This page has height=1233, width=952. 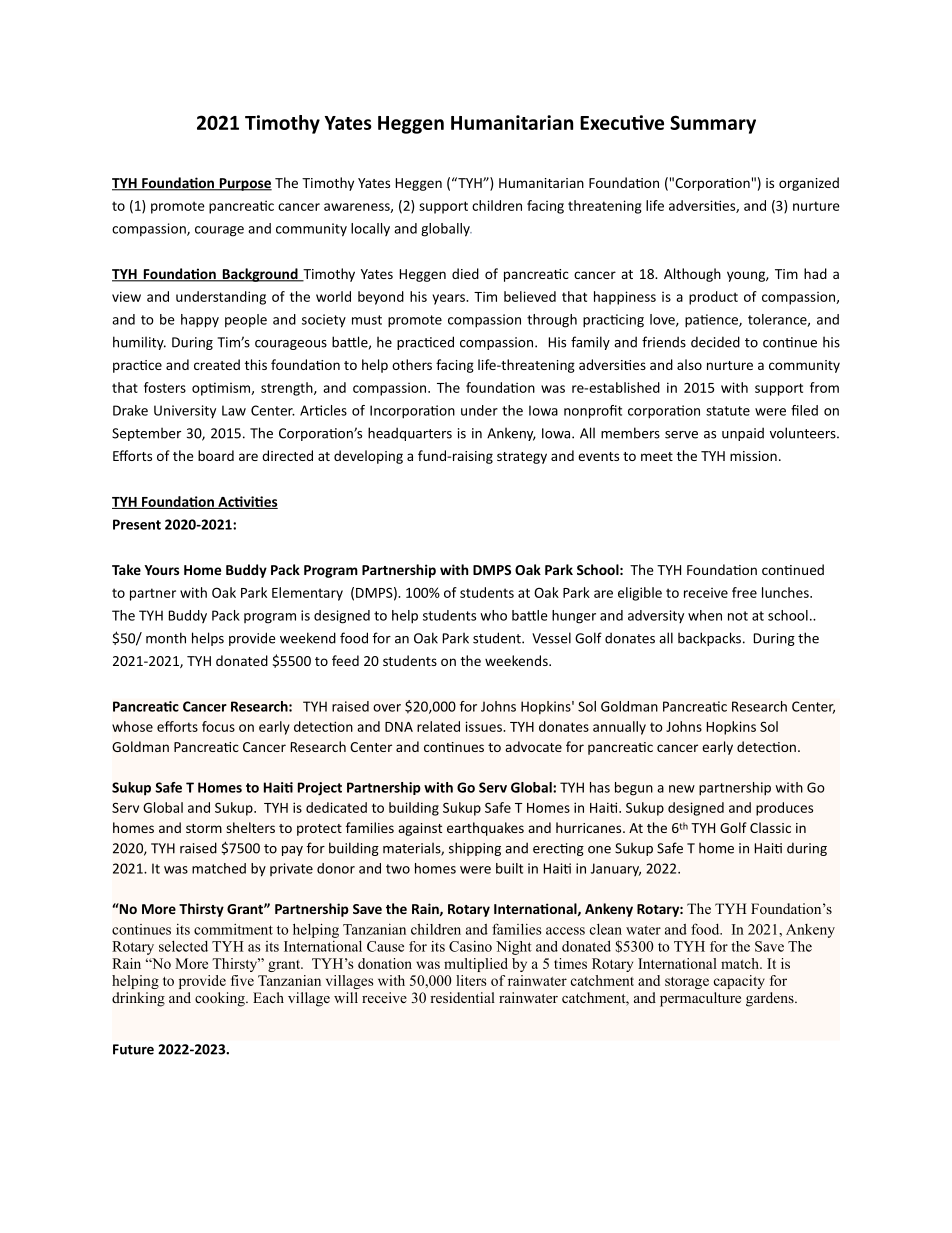 I want to click on cooking, so click(x=221, y=999).
